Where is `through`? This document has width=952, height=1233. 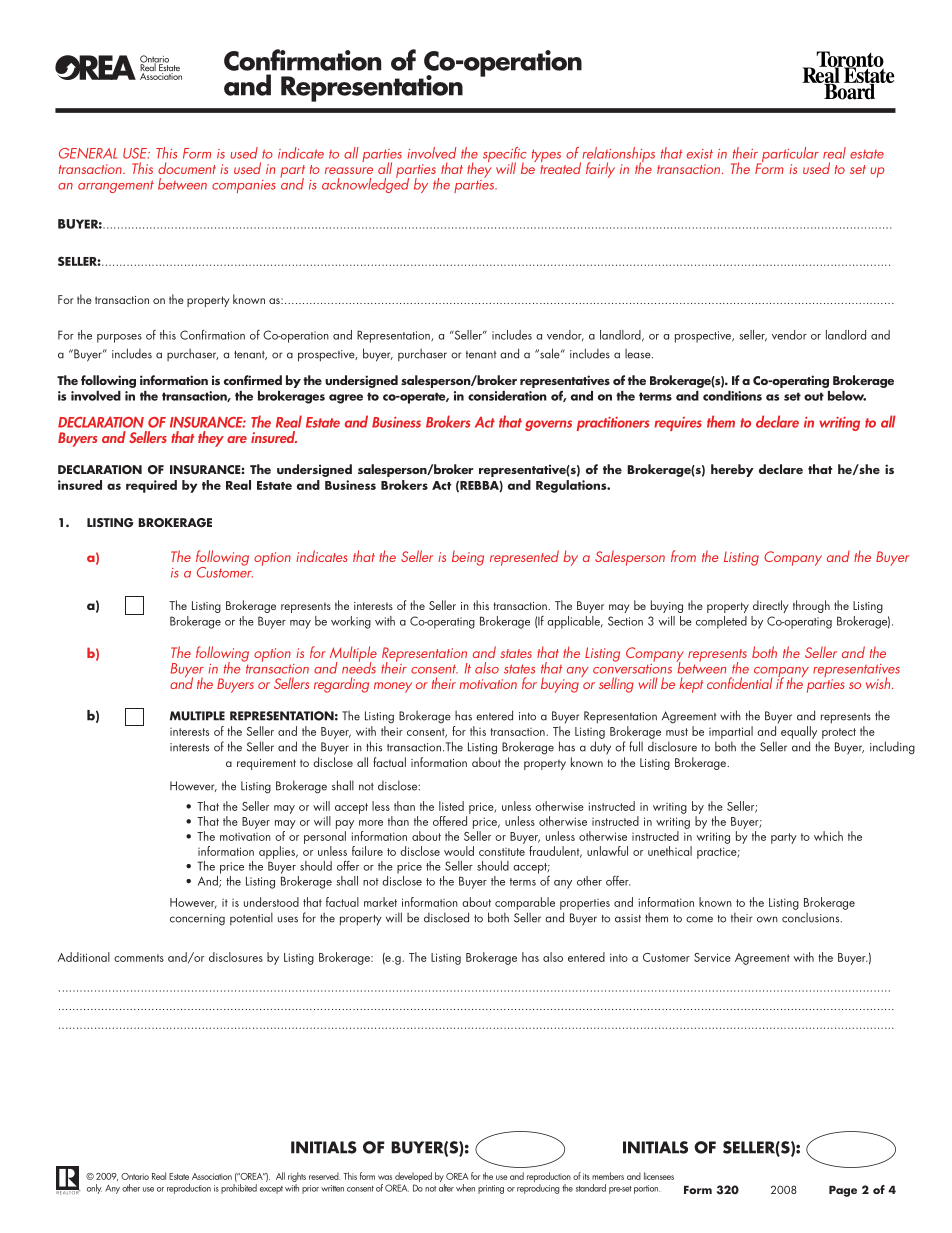
through is located at coordinates (811, 606).
